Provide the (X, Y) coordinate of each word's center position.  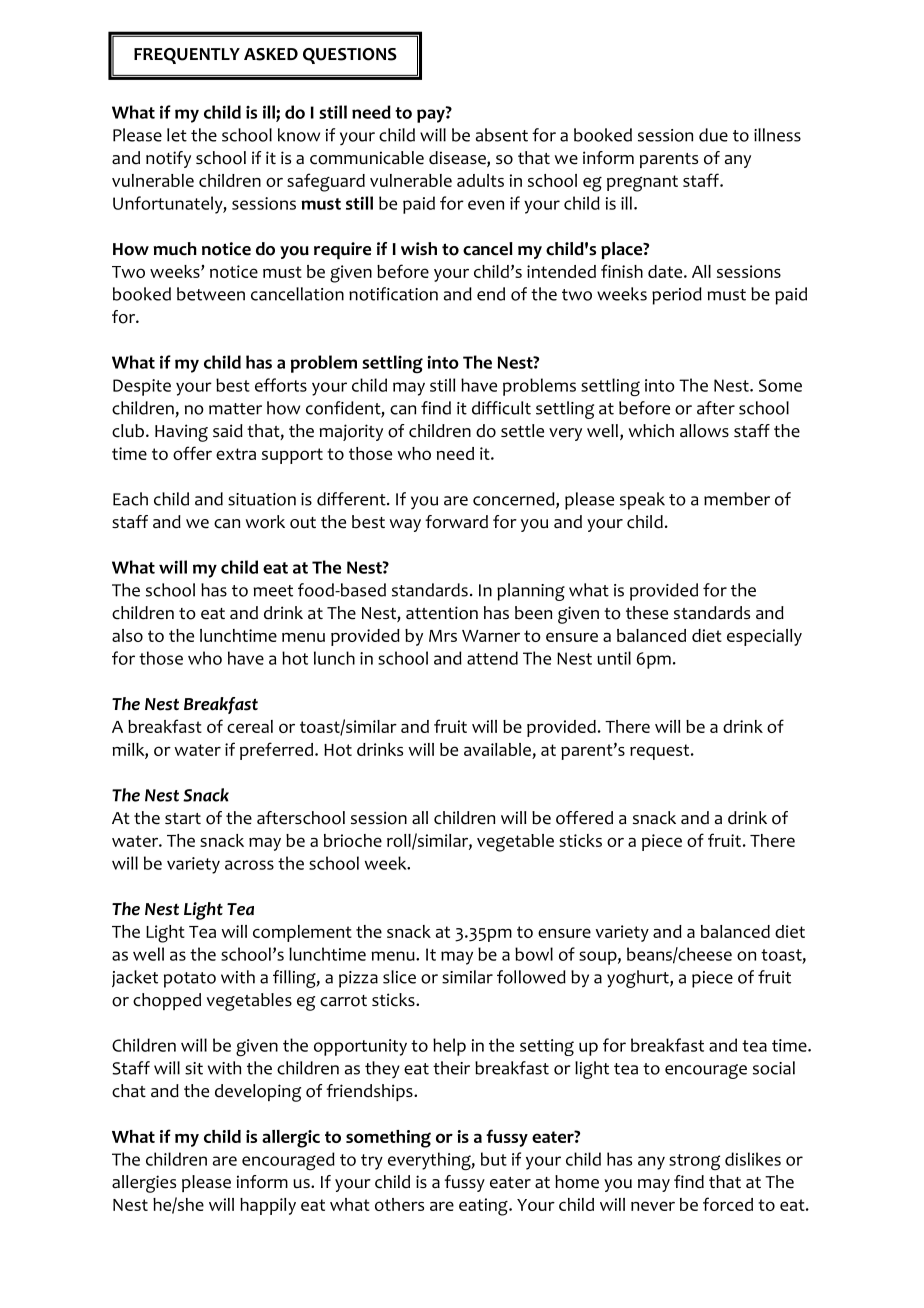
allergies (144, 1184)
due (713, 135)
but (494, 1159)
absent (502, 135)
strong (694, 1162)
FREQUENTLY (187, 56)
